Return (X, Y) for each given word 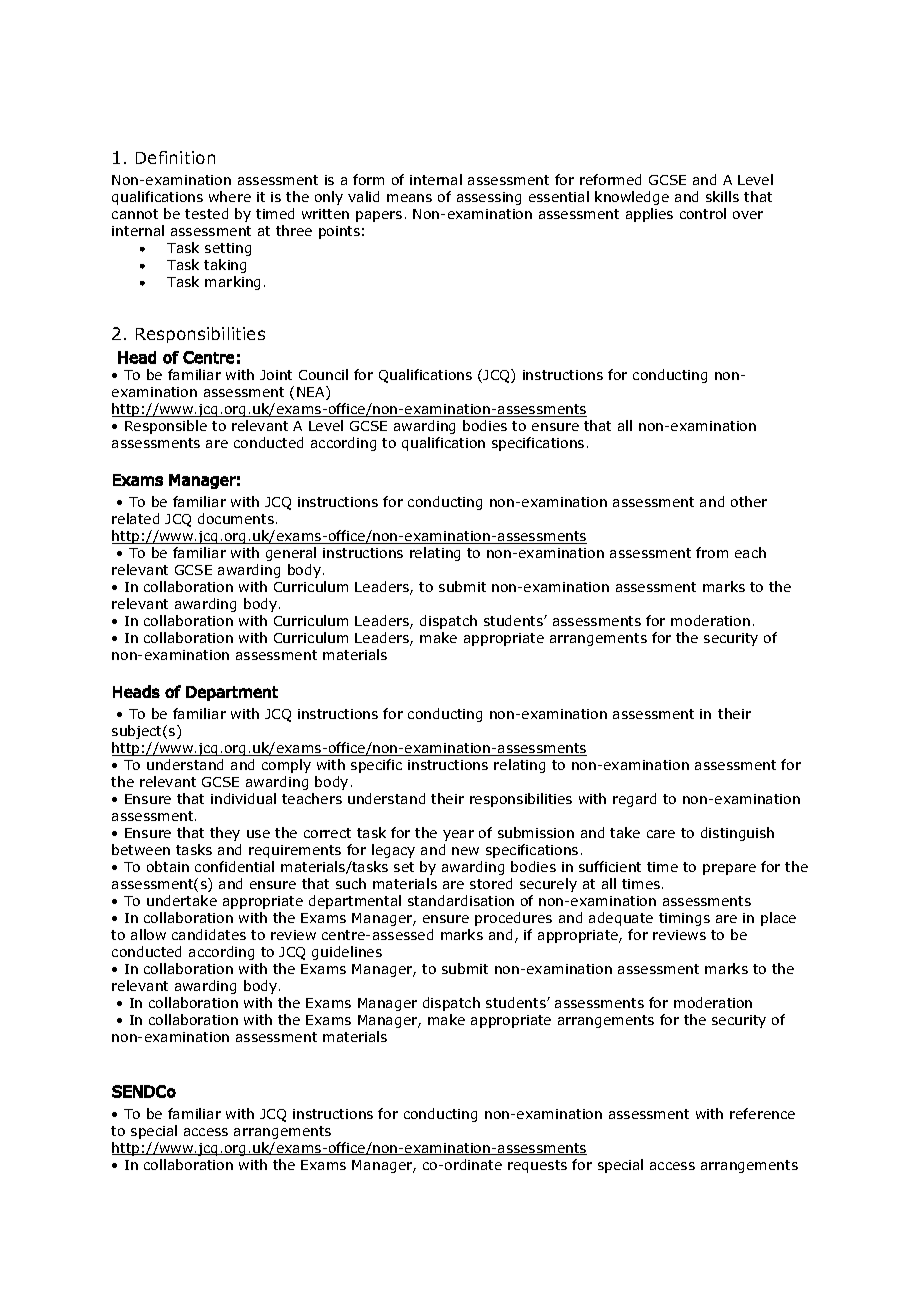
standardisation (461, 900)
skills (722, 196)
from (712, 552)
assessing (489, 198)
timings (684, 919)
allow (148, 934)
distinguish (737, 834)
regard (634, 800)
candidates (209, 934)
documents (237, 518)
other (749, 501)
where (230, 196)
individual (243, 798)
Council (323, 374)
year (458, 835)
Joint (276, 375)
